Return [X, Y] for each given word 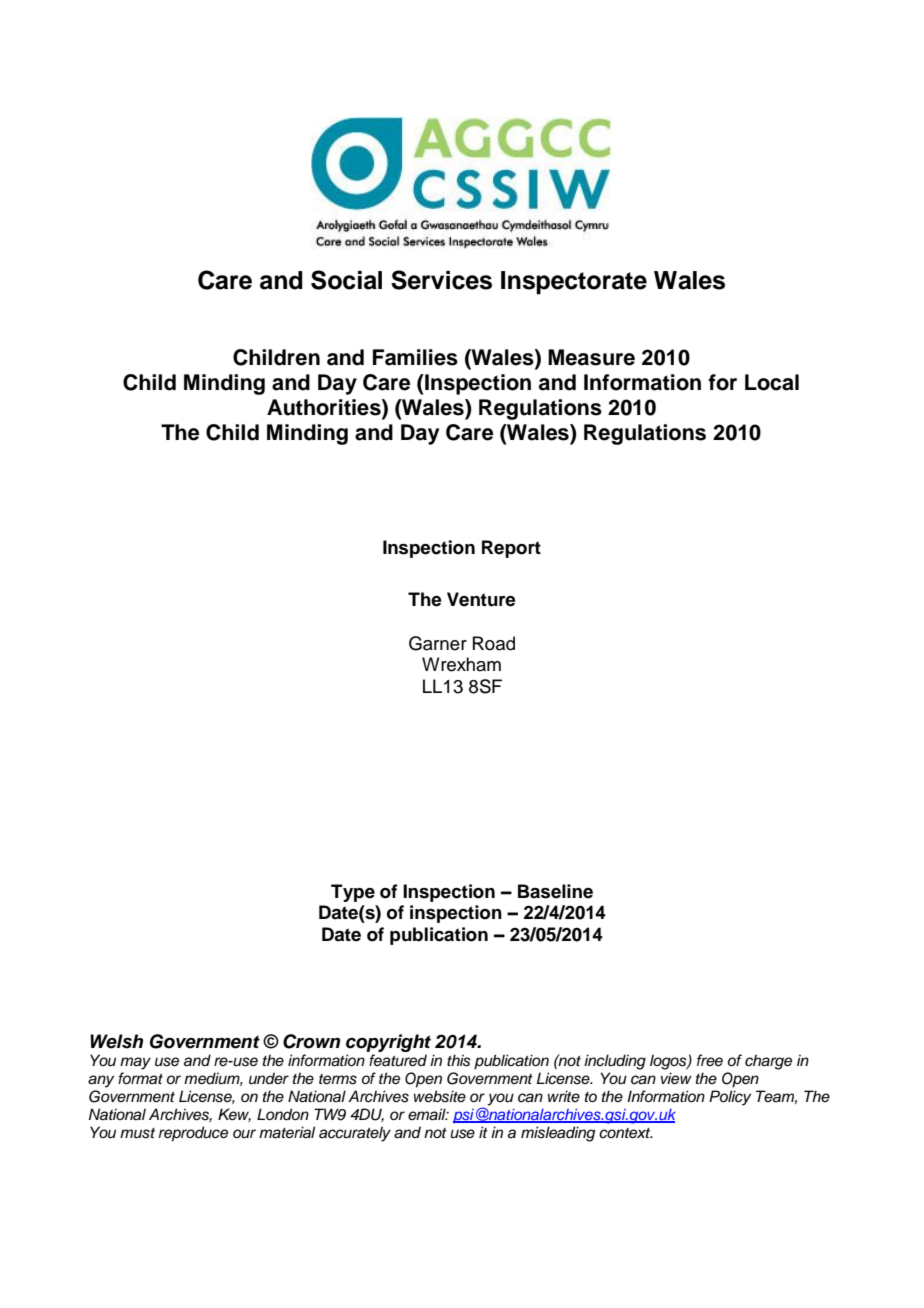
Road [494, 643]
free [710, 1060]
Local [772, 382]
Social [346, 280]
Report [511, 549]
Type [353, 893]
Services [441, 280]
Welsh [116, 1041]
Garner [438, 643]
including [615, 1062]
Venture [481, 599]
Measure [591, 357]
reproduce [193, 1134]
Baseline [555, 891]
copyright [390, 1044]
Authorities [325, 407]
